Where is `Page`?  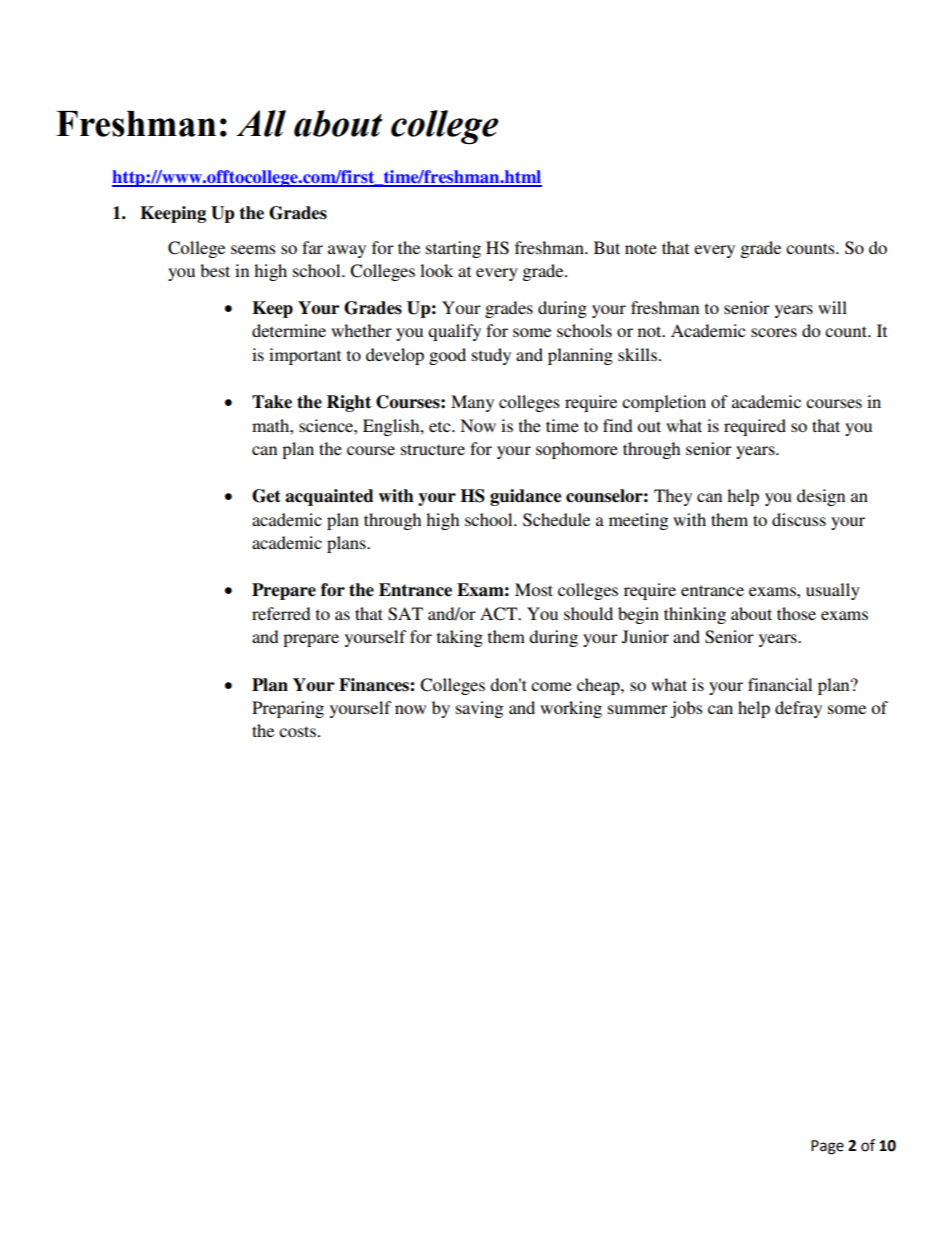 Page is located at coordinates (827, 1147).
